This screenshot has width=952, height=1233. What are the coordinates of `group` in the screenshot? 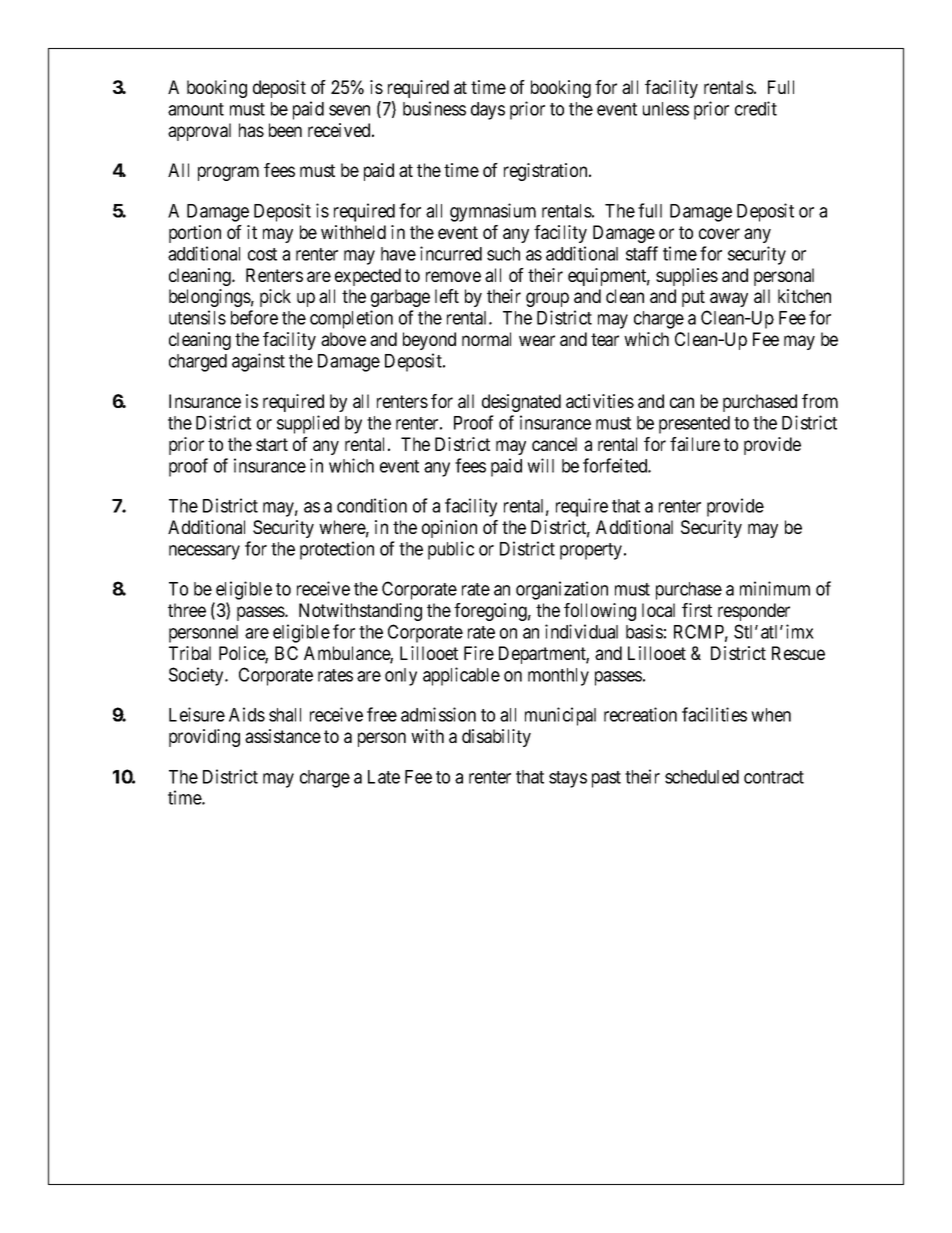 It's located at (547, 299).
